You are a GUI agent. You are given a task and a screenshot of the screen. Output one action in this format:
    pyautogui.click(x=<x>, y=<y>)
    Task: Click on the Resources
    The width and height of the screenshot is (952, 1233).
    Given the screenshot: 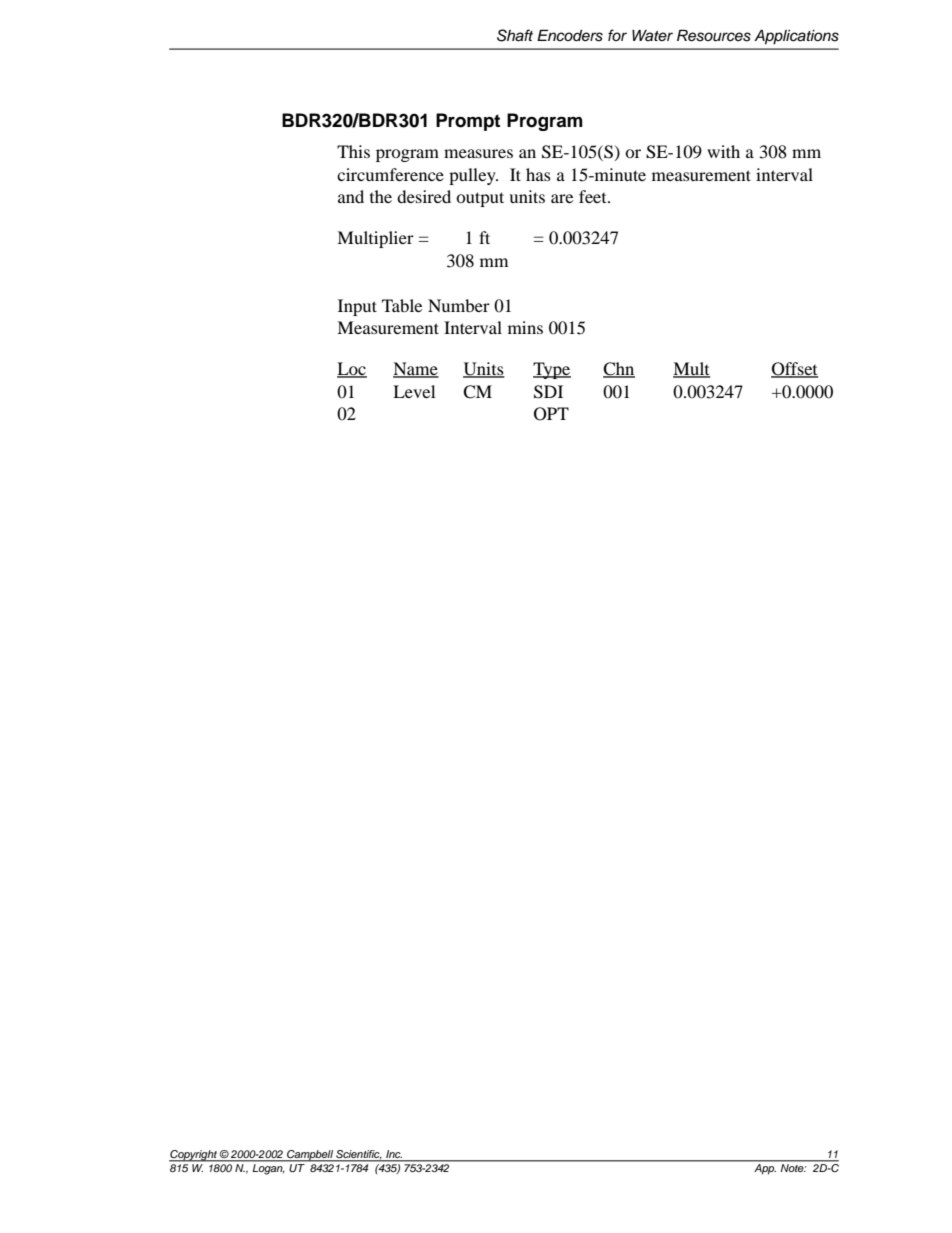 What is the action you would take?
    pyautogui.click(x=714, y=35)
